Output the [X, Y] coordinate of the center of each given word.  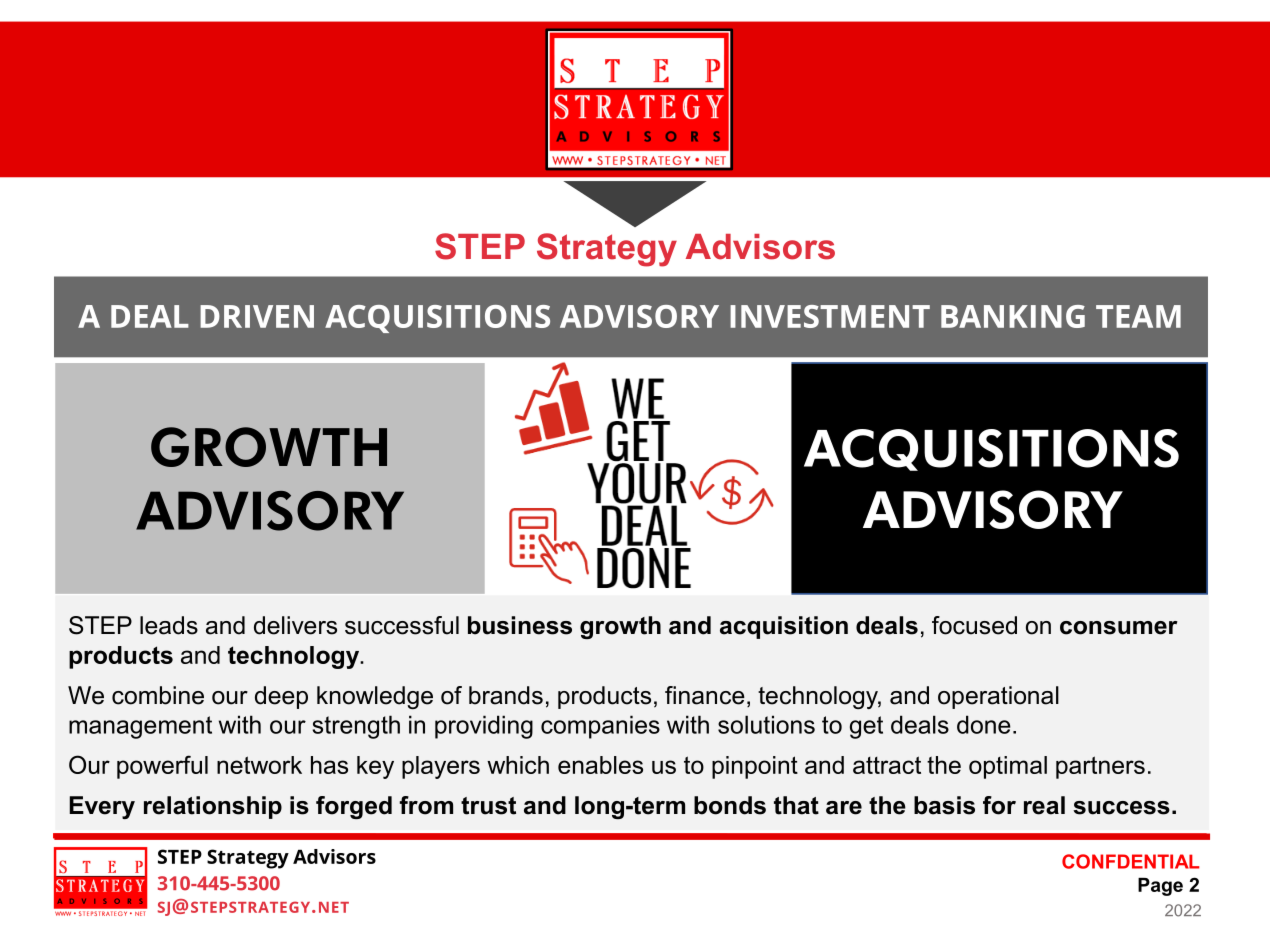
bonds [730, 805]
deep [281, 697]
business [520, 625]
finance [705, 695]
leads [169, 625]
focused [974, 625]
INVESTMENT [830, 316]
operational [998, 697]
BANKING [1013, 316]
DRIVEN [257, 316]
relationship [213, 807]
